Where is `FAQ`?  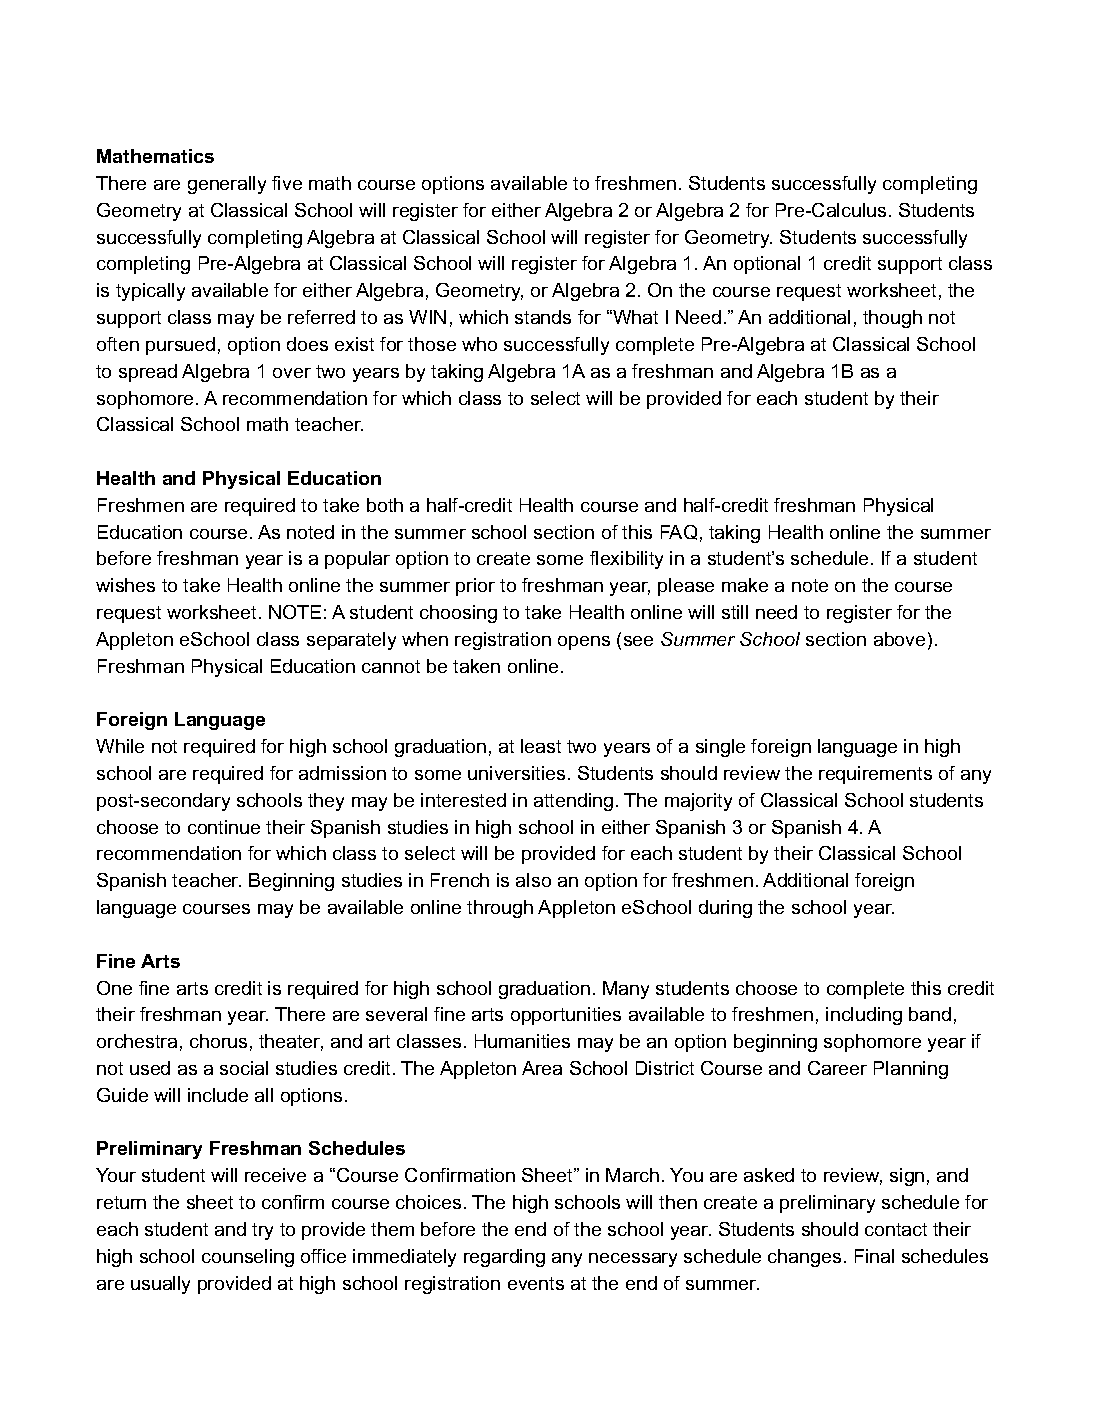 FAQ is located at coordinates (679, 532).
